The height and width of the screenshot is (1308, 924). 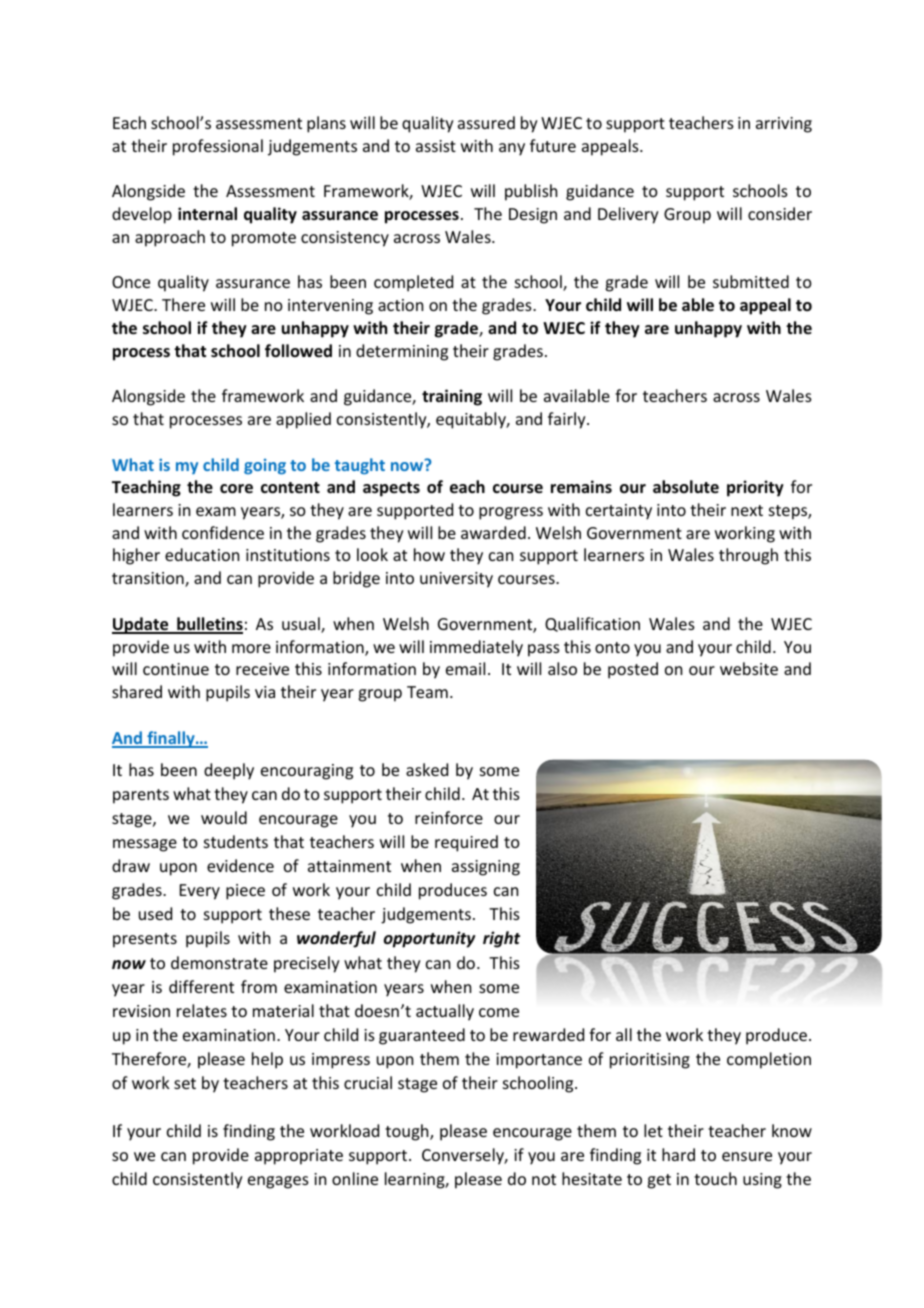 What do you see at coordinates (224, 817) in the screenshot?
I see `would` at bounding box center [224, 817].
